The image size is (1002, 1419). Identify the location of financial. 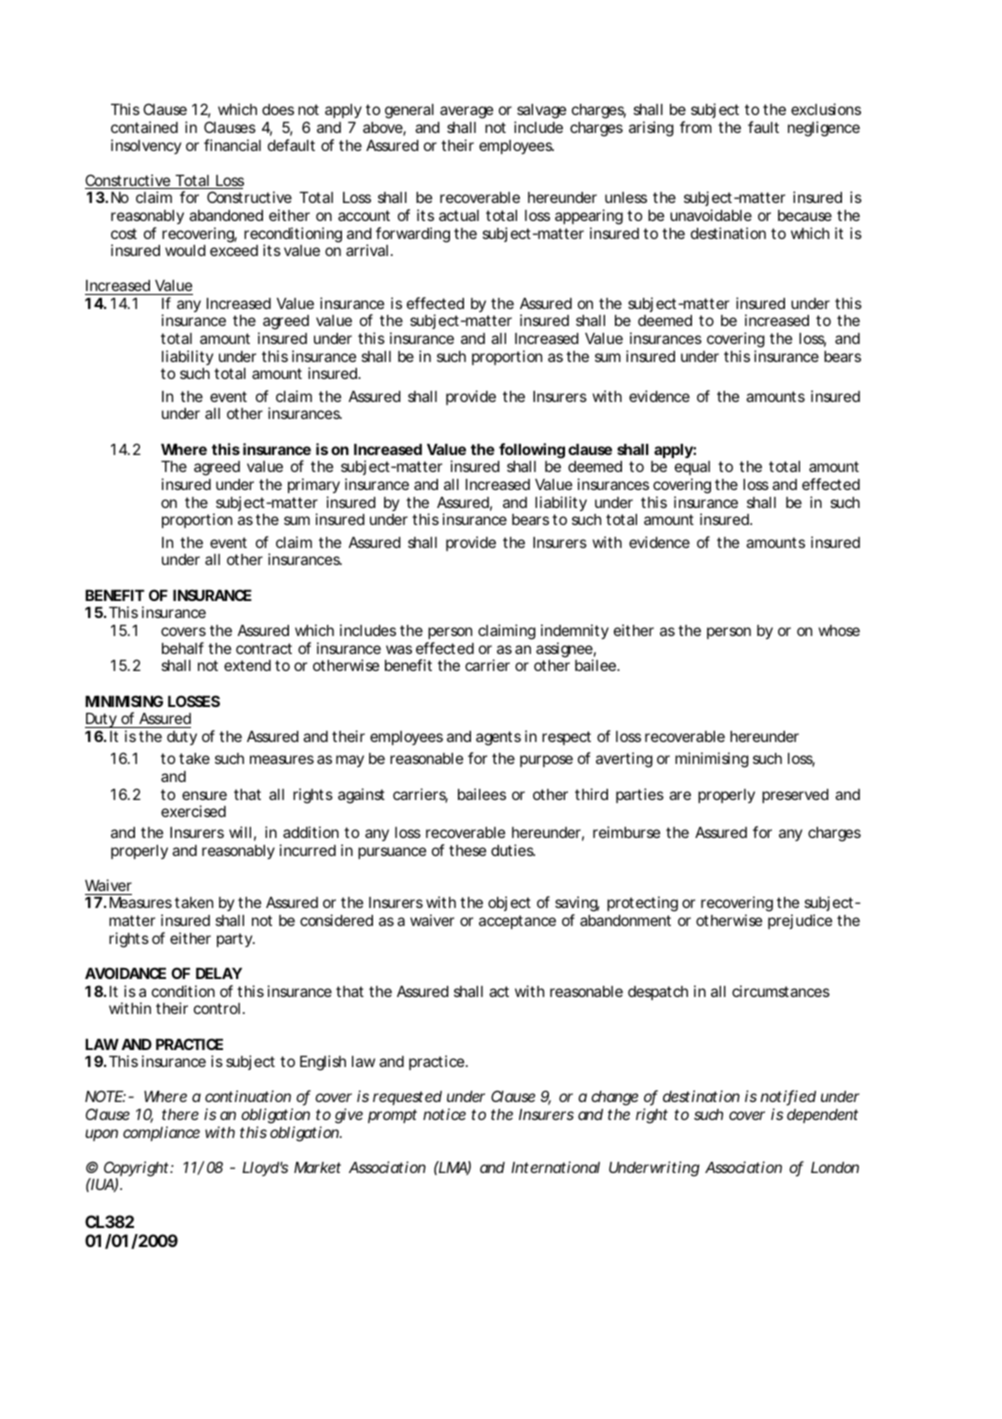
(232, 145).
